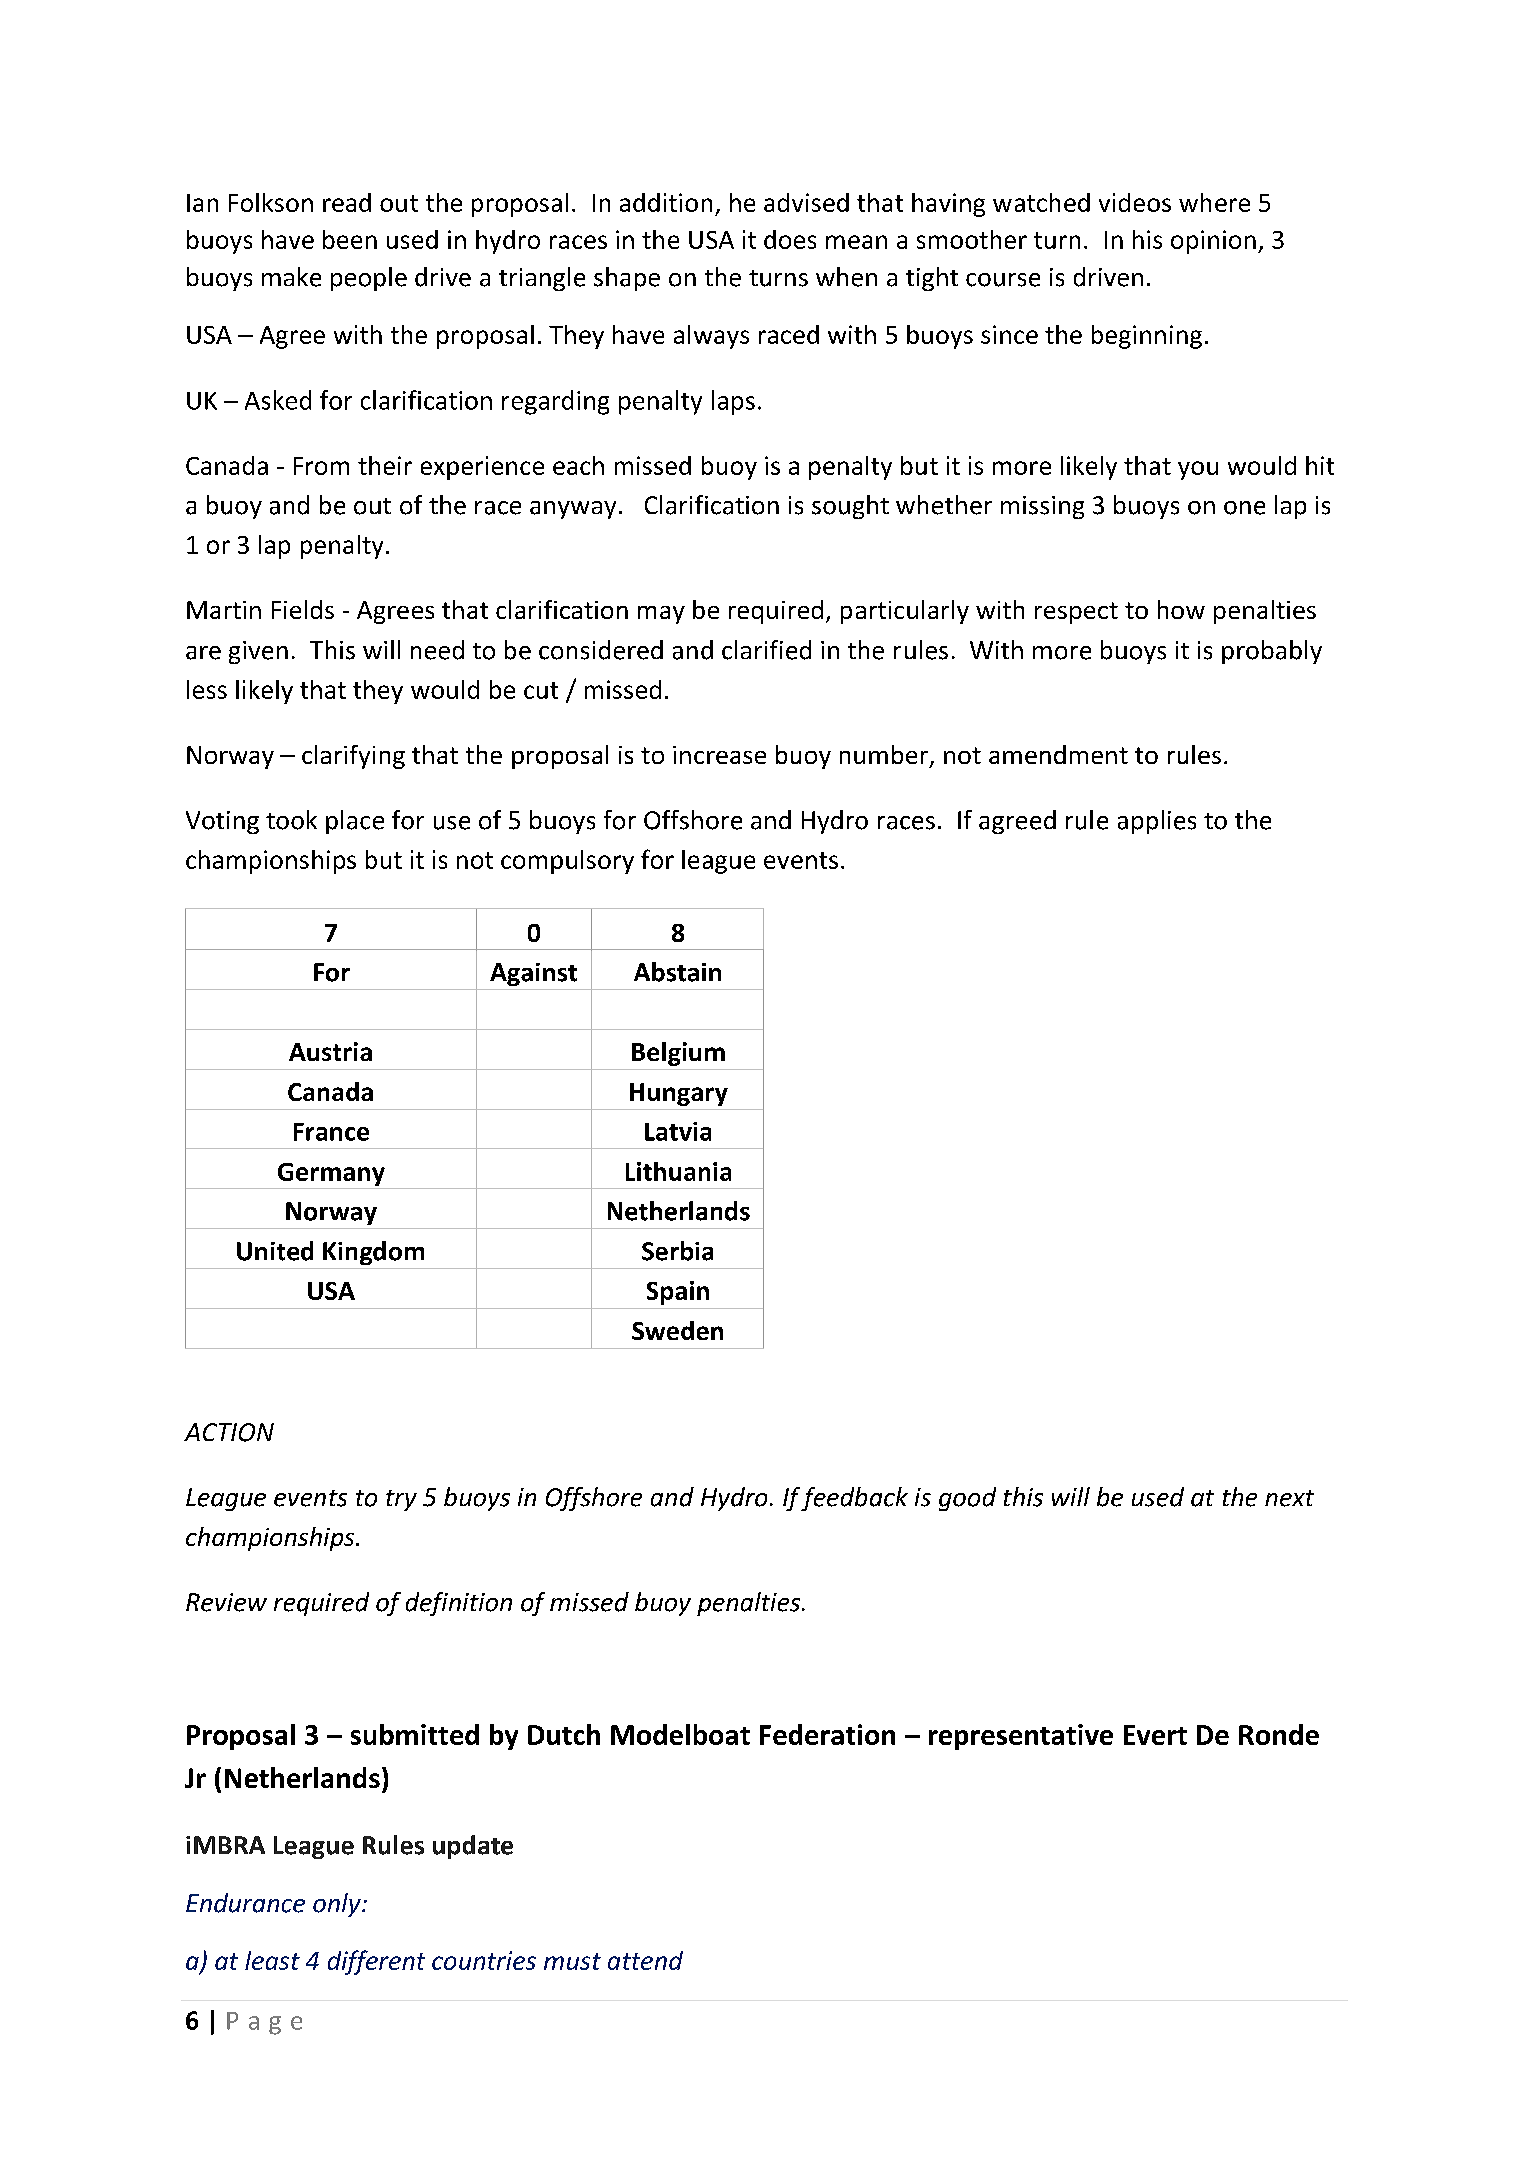  What do you see at coordinates (854, 1499) in the screenshot?
I see `feedback` at bounding box center [854, 1499].
